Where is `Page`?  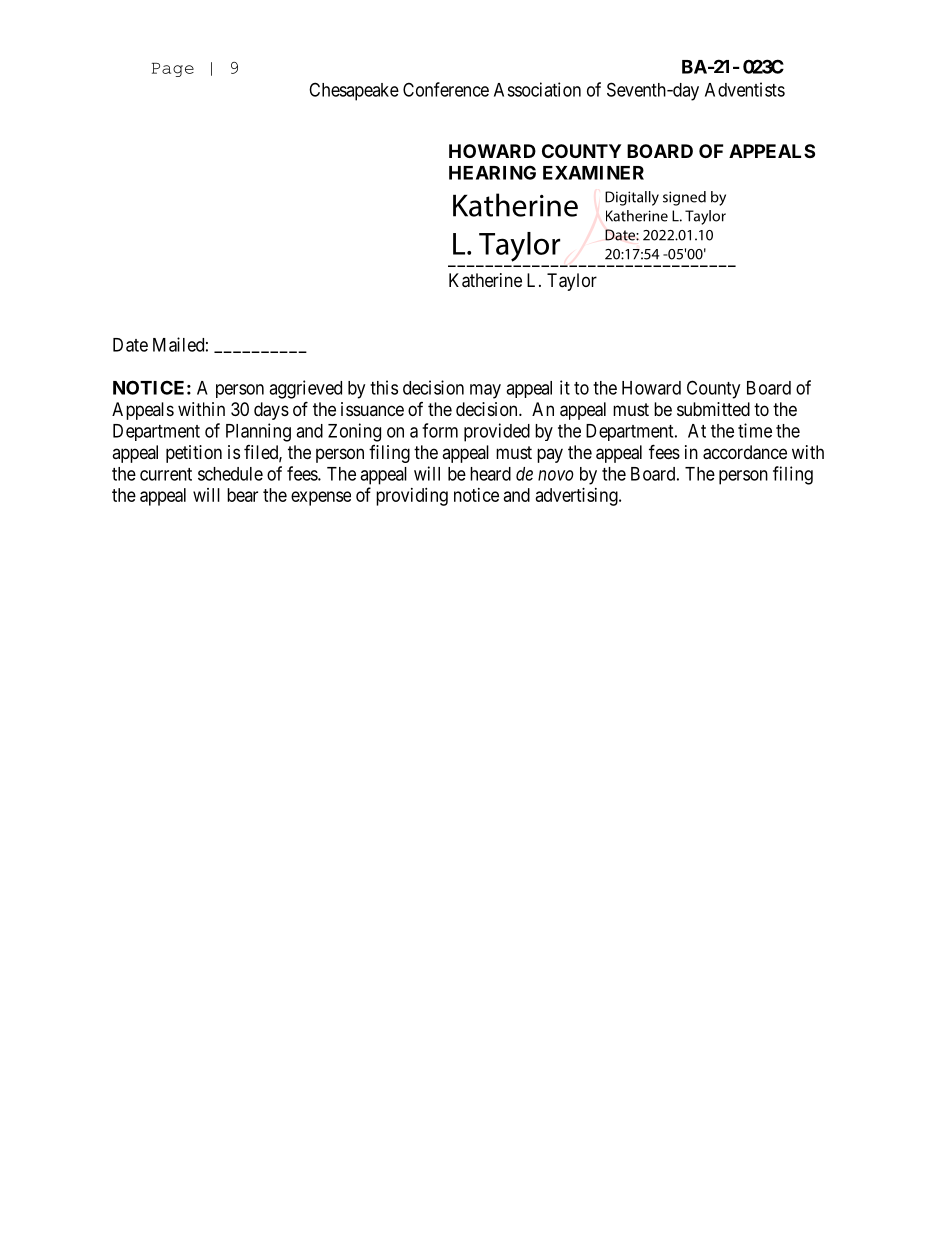 Page is located at coordinates (173, 70).
